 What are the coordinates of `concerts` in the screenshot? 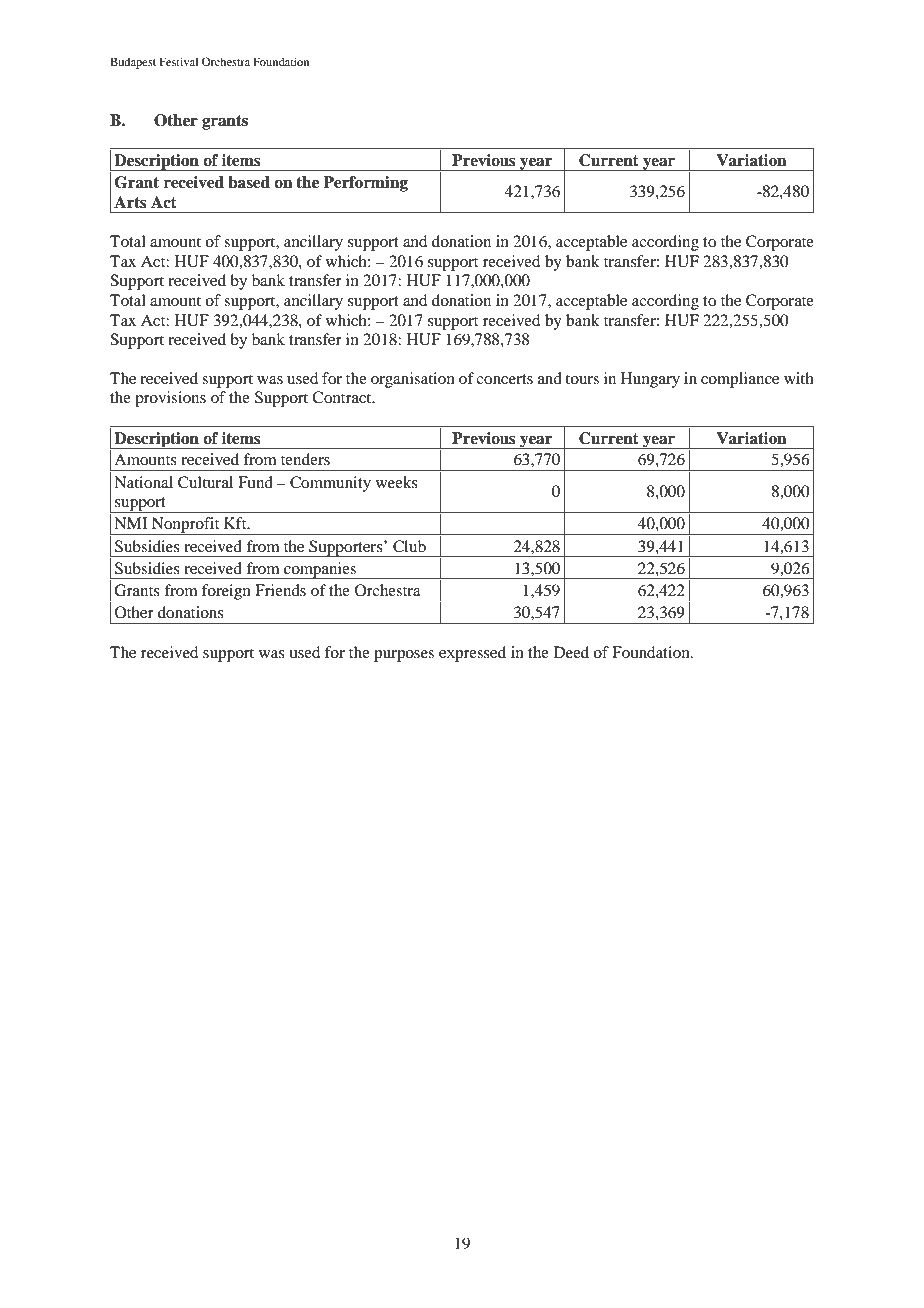 It's located at (504, 379).
